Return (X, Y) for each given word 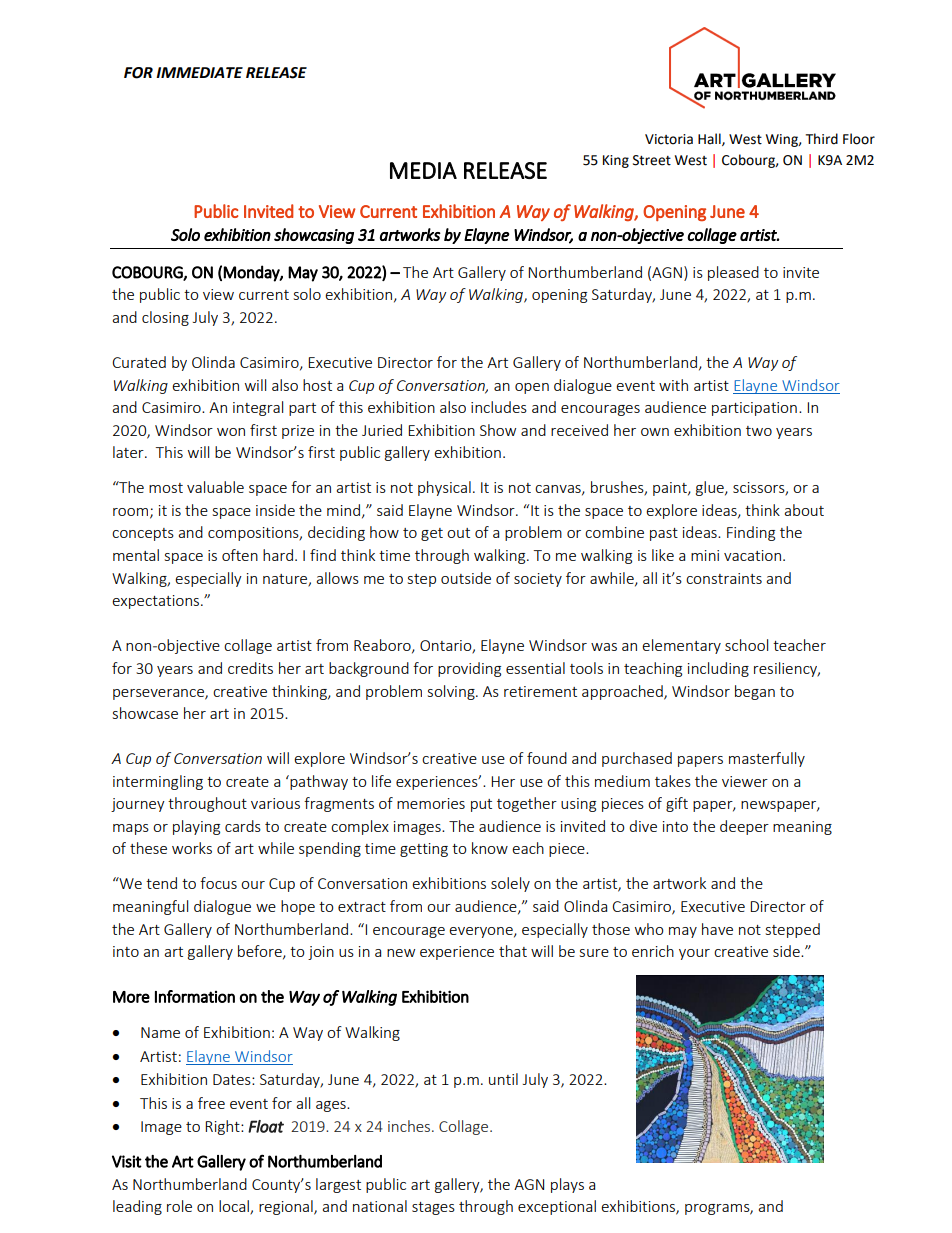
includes (499, 407)
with (673, 385)
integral (258, 408)
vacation (752, 555)
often (240, 555)
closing (165, 318)
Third (822, 139)
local (235, 1207)
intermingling (158, 782)
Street (652, 160)
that (513, 951)
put (481, 805)
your (694, 954)
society (538, 580)
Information (195, 996)
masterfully (767, 759)
